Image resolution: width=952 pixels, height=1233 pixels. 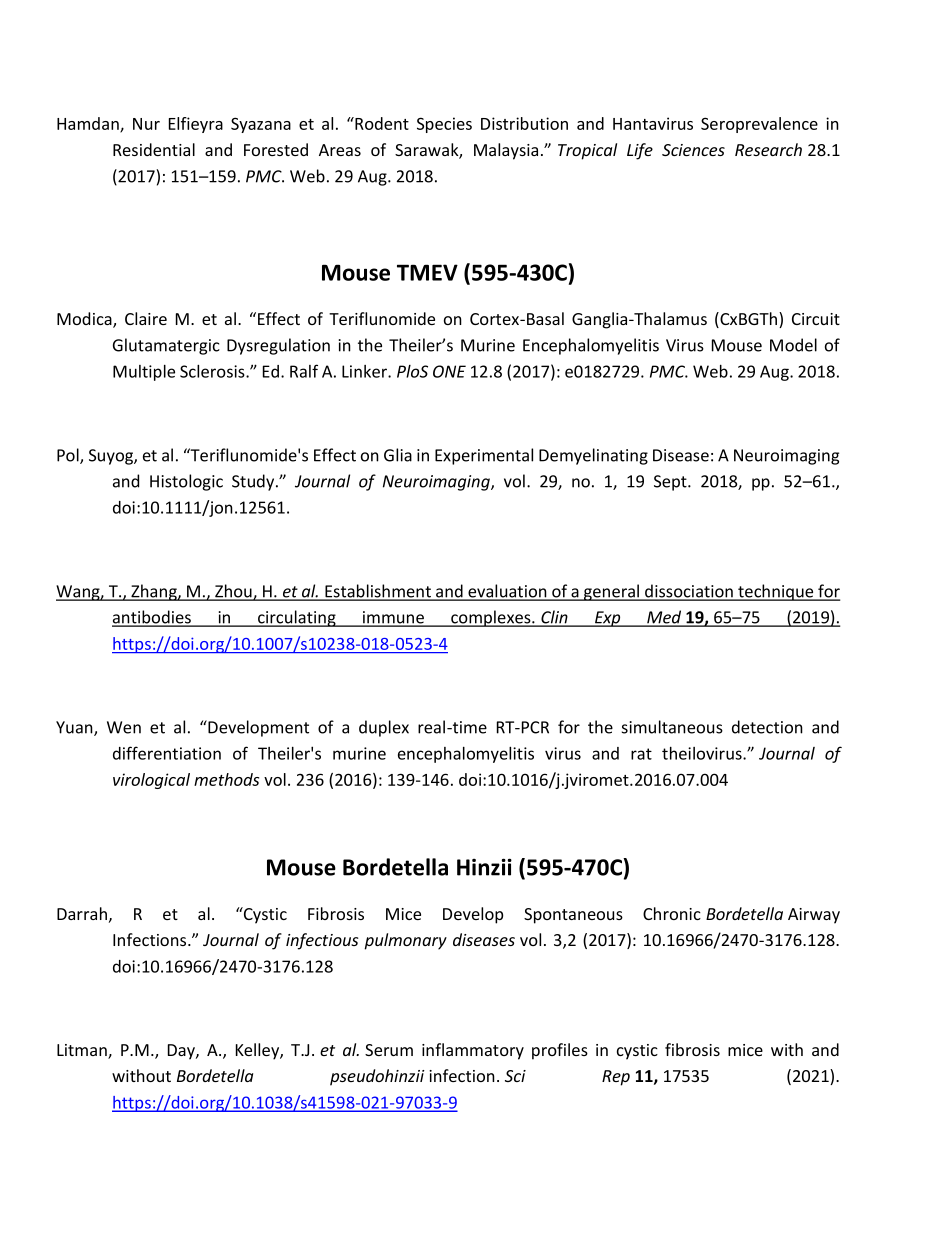 I want to click on Sept, so click(x=671, y=483).
